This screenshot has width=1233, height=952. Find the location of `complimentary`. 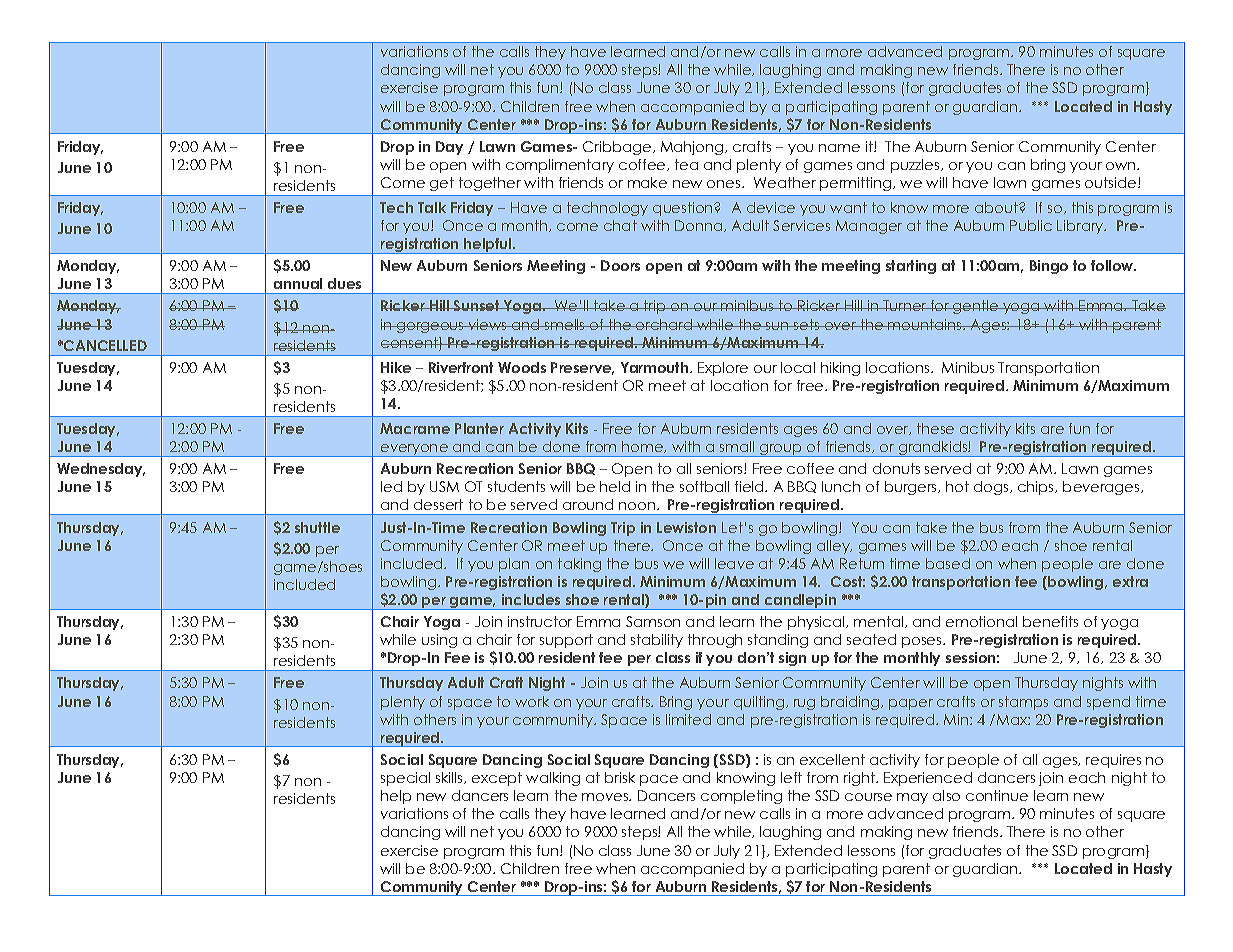

complimentary is located at coordinates (560, 166).
